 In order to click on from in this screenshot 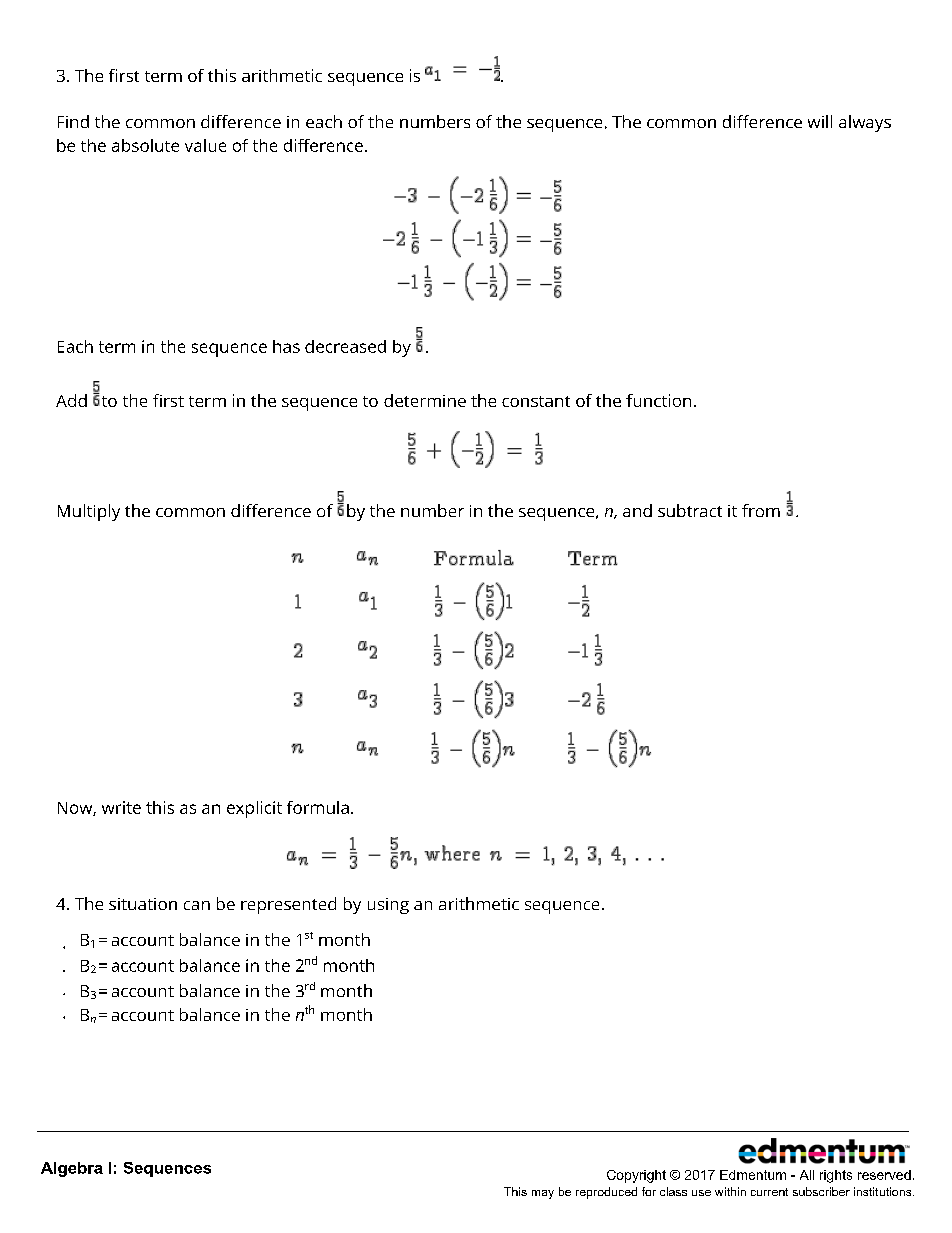, I will do `click(761, 510)`.
